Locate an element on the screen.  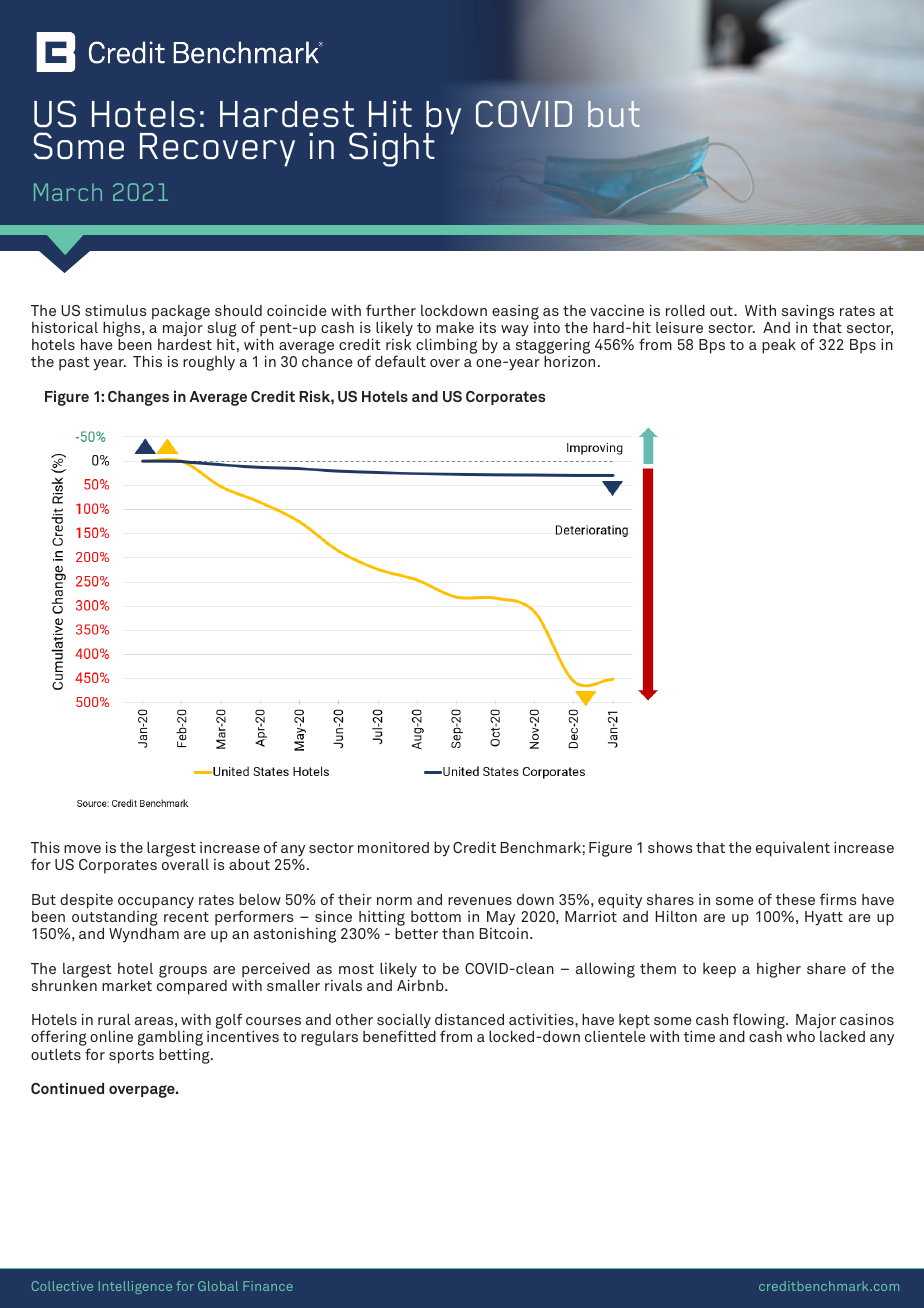
Sight is located at coordinates (392, 149).
